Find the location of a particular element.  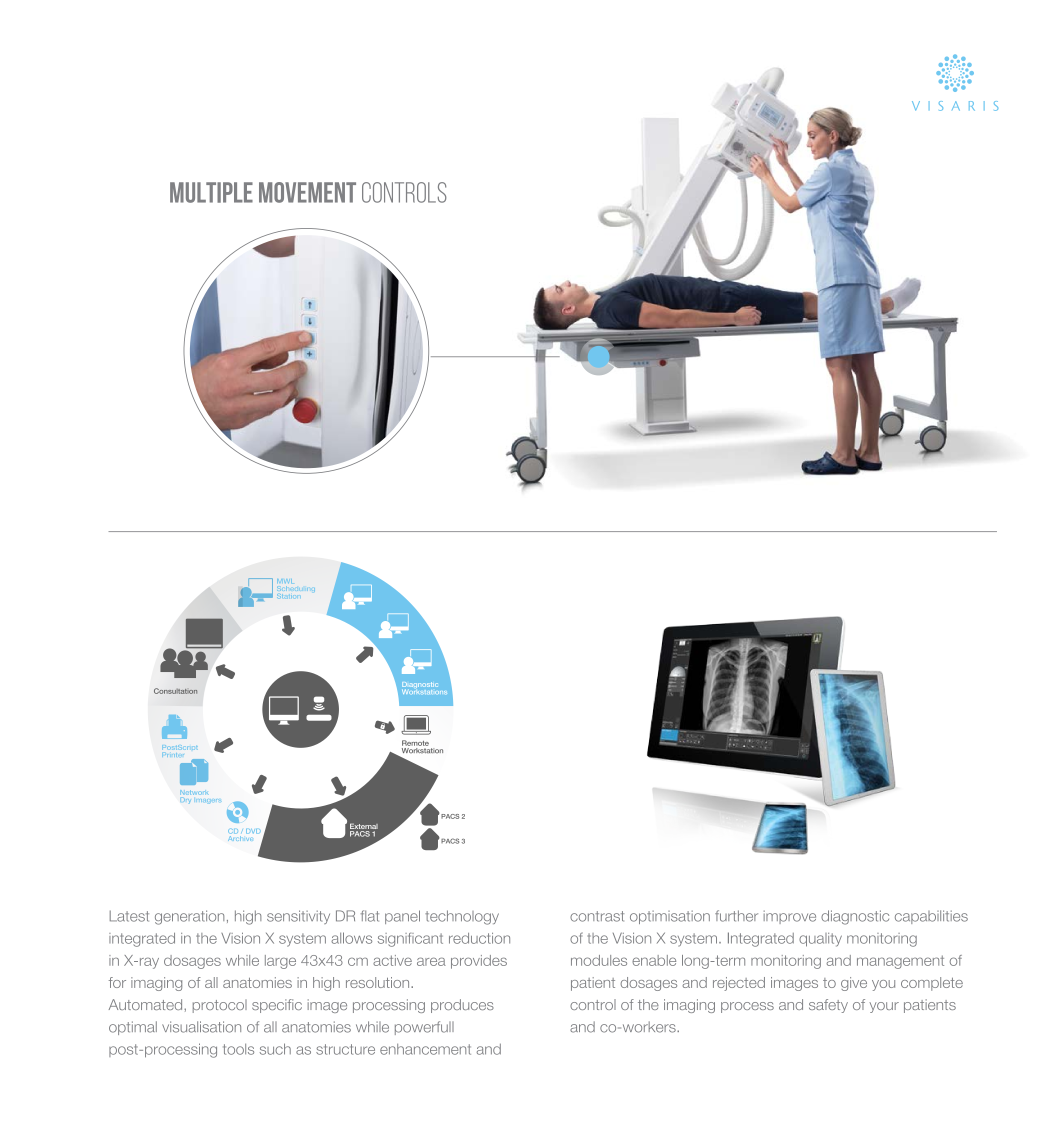

multiple is located at coordinates (211, 192).
